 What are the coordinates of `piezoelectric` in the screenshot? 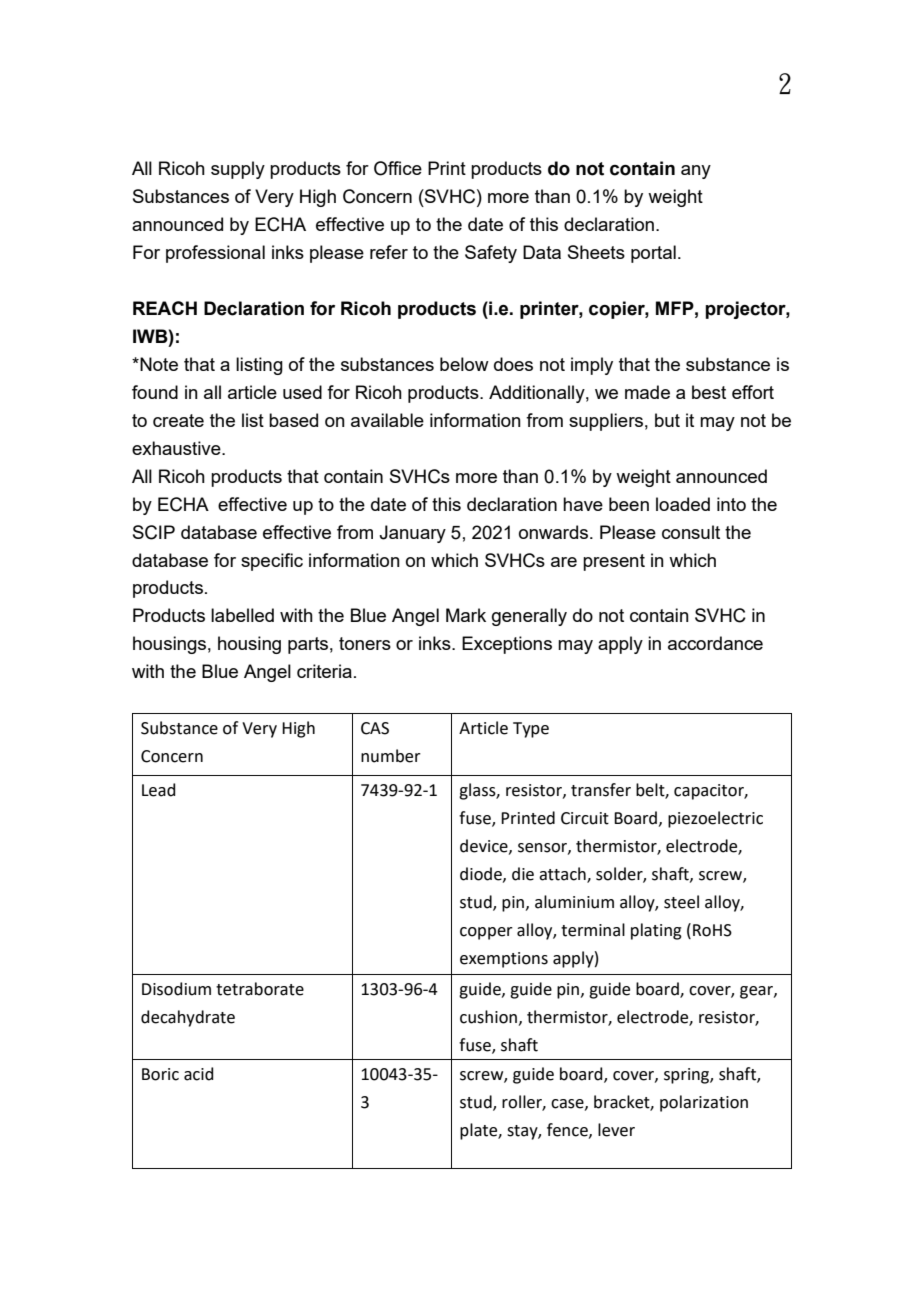 It's located at (715, 819).
